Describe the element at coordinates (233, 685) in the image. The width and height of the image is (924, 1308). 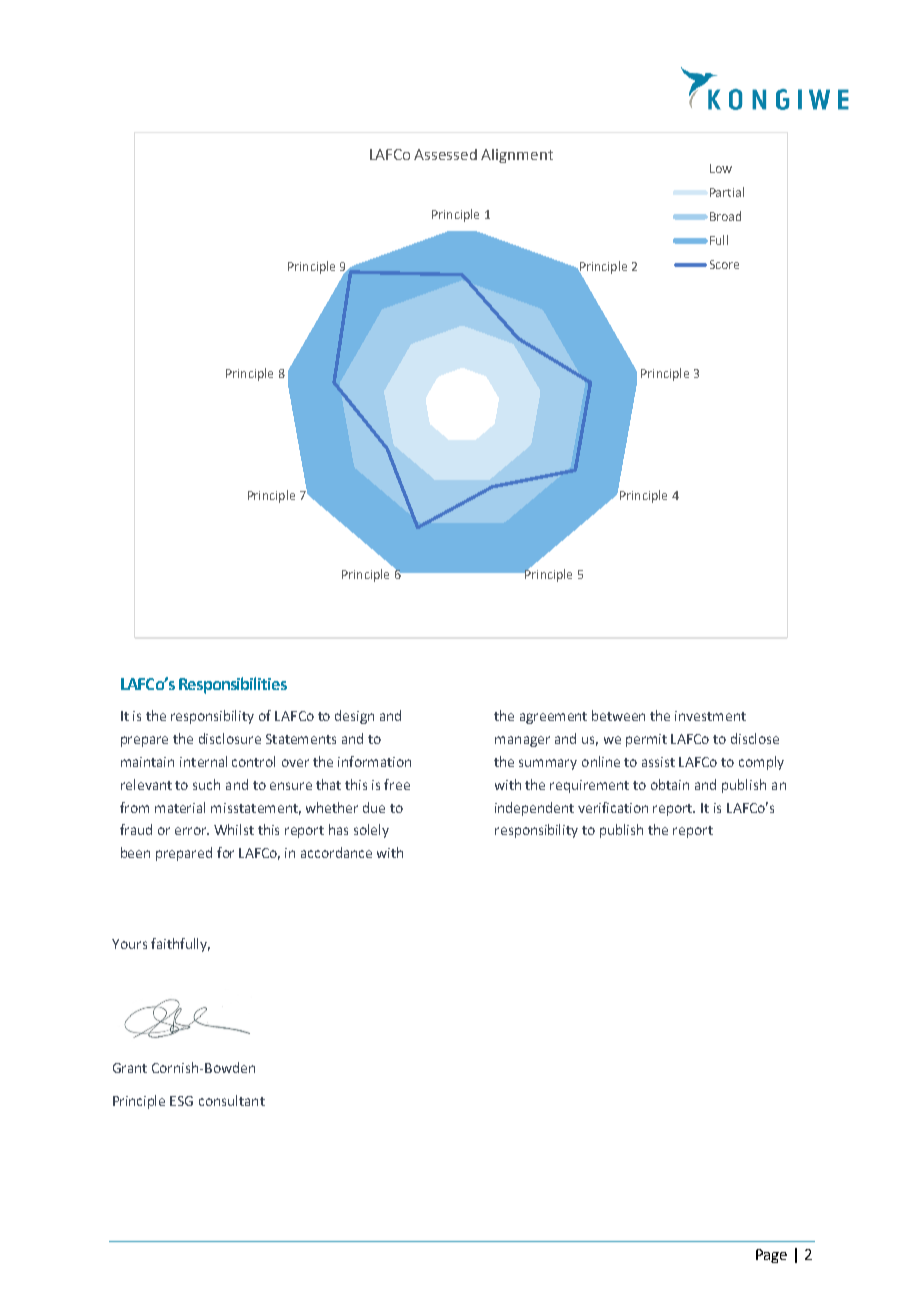
I see `Responsibilities` at that location.
